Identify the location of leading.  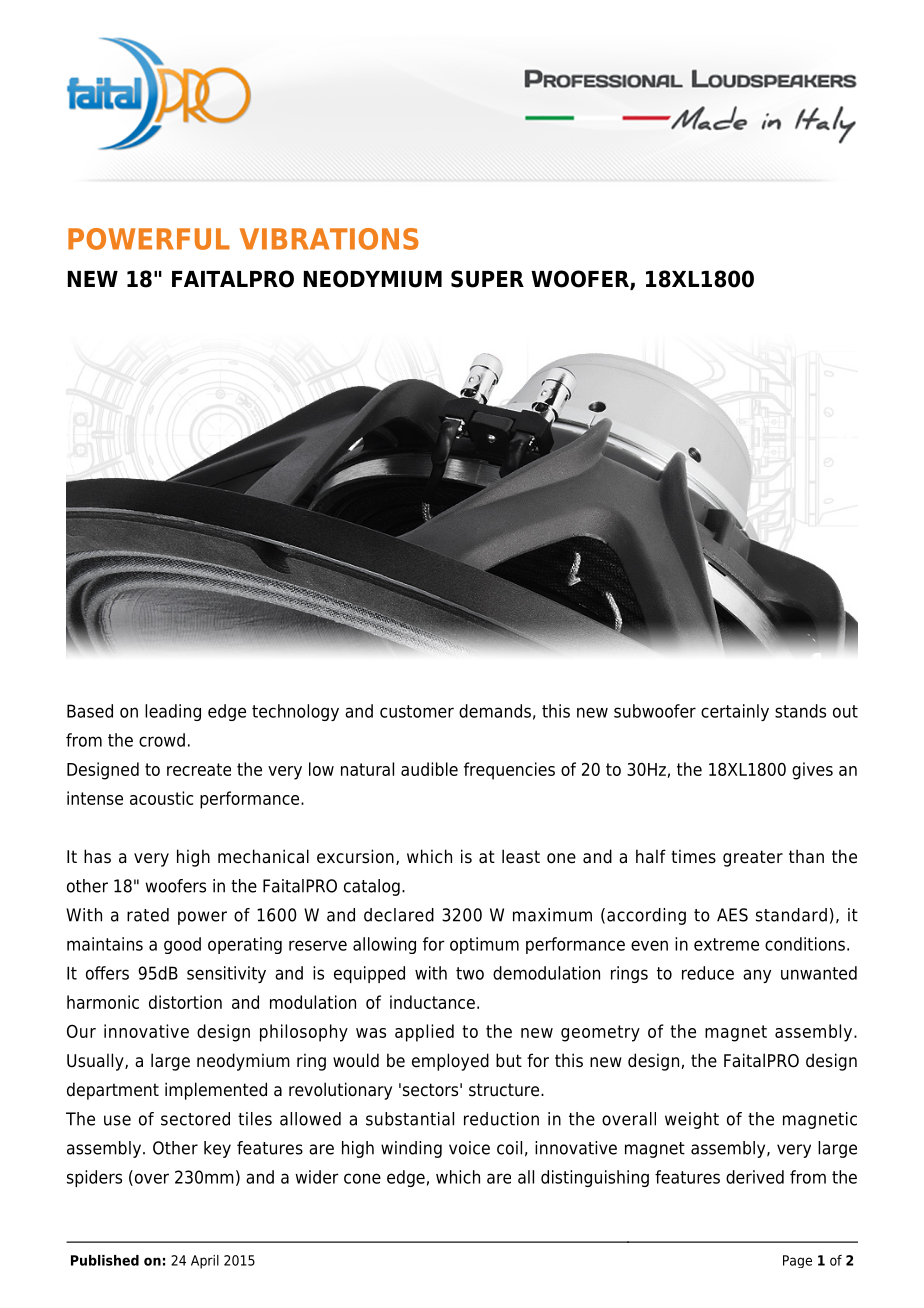
(173, 712).
